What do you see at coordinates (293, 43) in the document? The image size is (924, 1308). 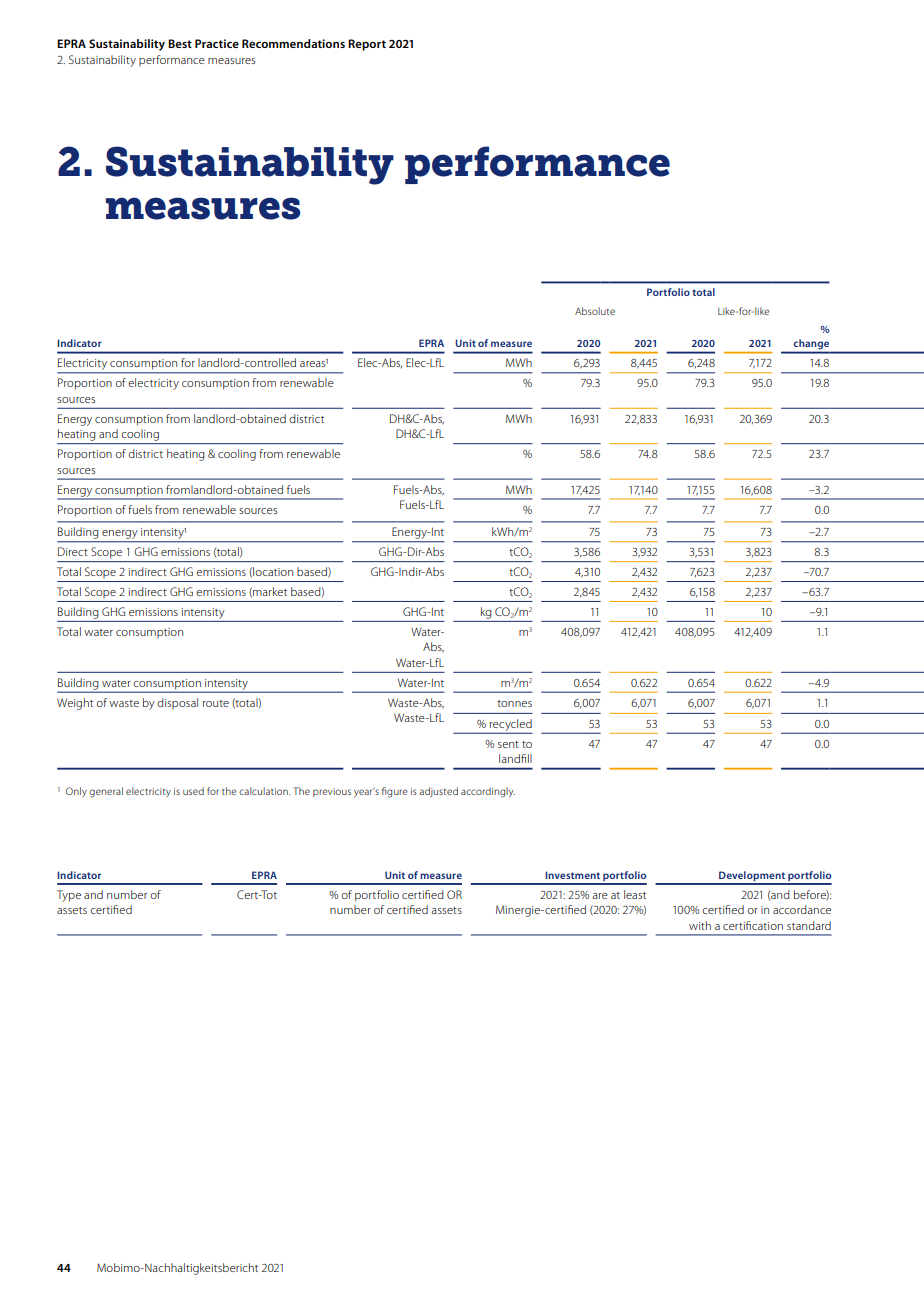 I see `Recommendations` at bounding box center [293, 43].
